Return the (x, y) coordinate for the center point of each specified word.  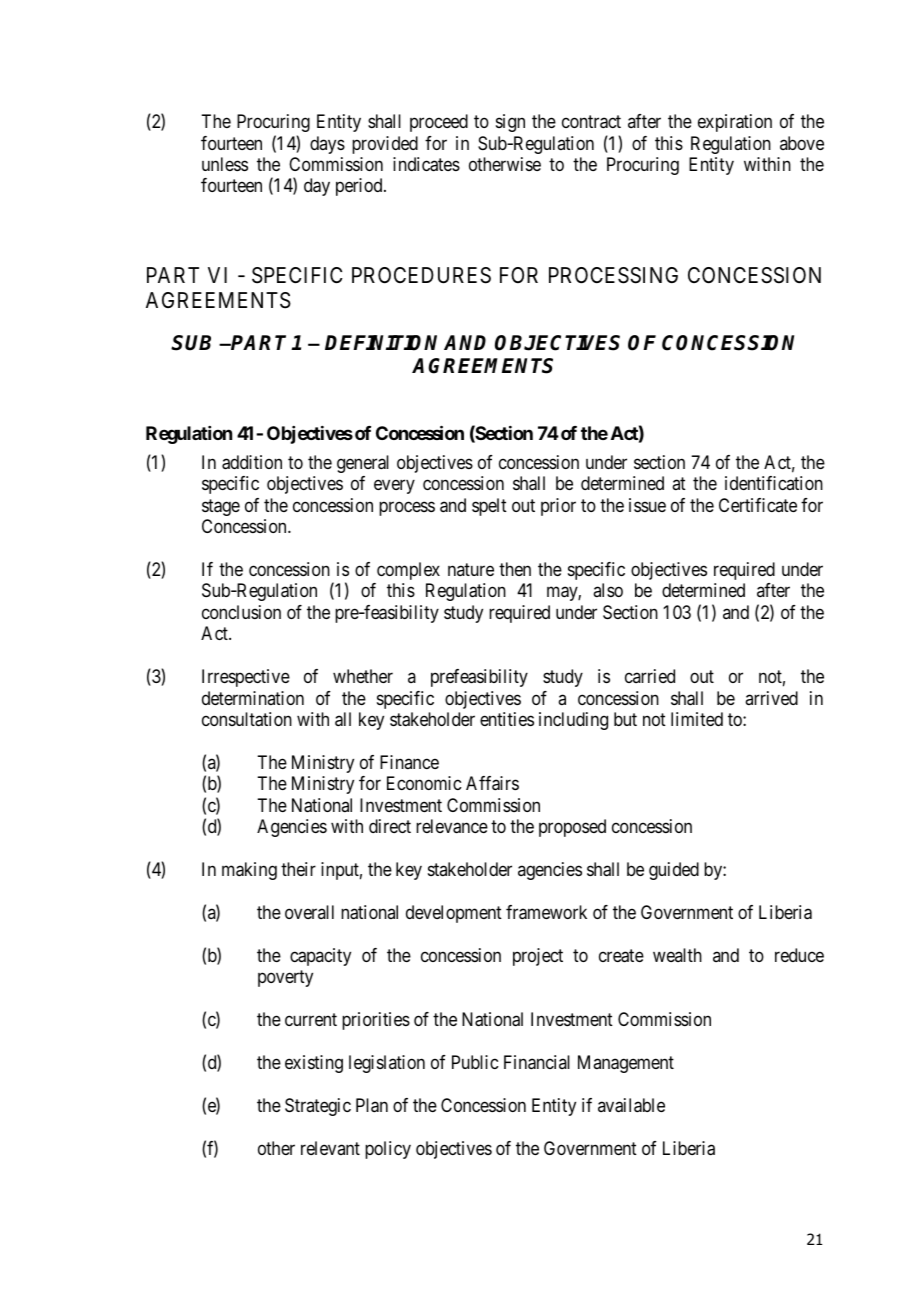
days (327, 145)
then (515, 569)
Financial (537, 1062)
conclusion (241, 612)
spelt (489, 507)
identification (774, 483)
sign (510, 123)
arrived (771, 698)
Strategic (318, 1107)
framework (546, 912)
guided (674, 871)
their (298, 869)
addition (252, 462)
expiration (735, 123)
